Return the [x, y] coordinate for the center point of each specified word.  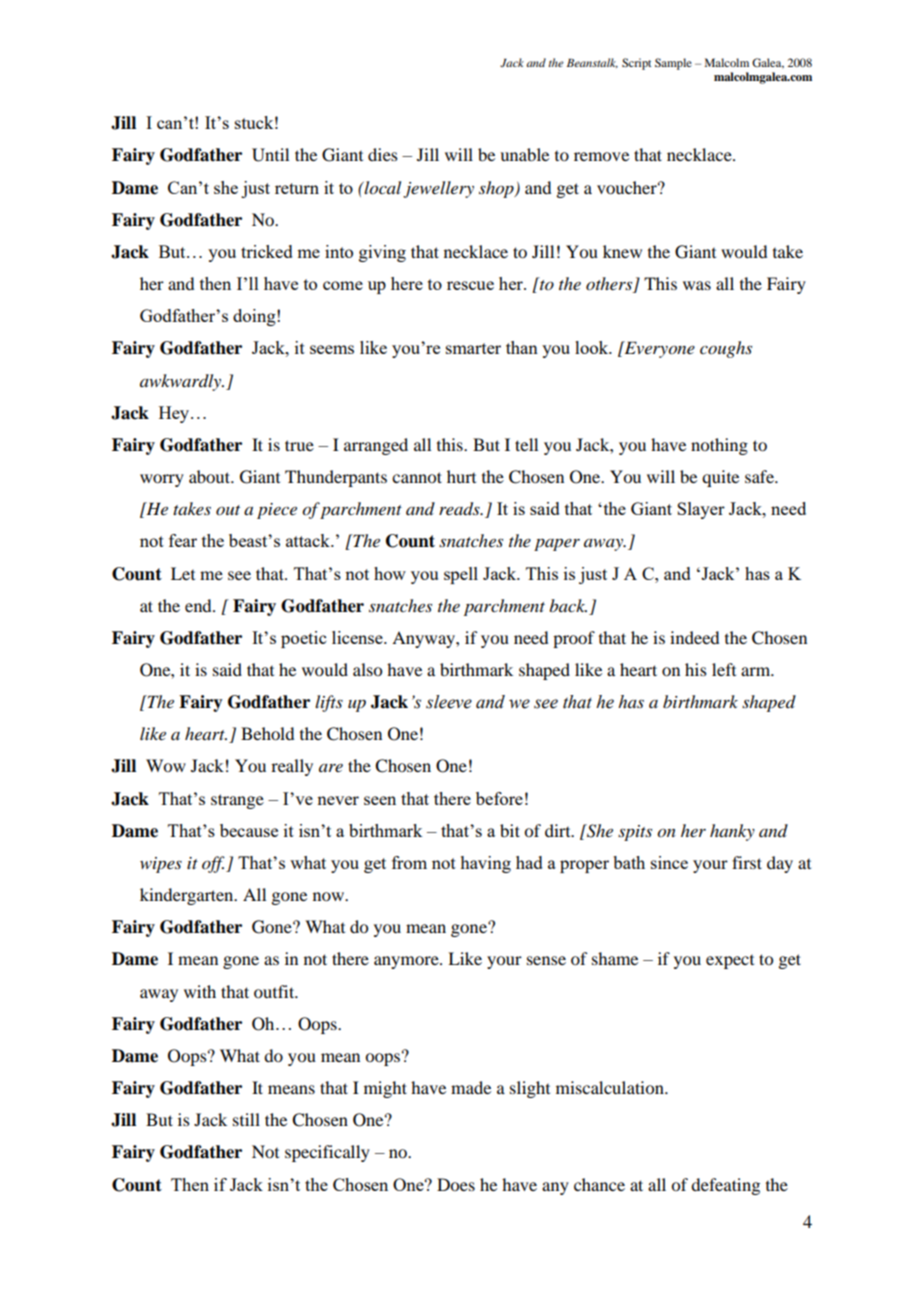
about [211, 476]
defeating [725, 1186]
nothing [719, 446]
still [246, 1119]
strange [237, 801]
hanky [732, 832]
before [499, 798]
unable [524, 154]
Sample [673, 64]
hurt [461, 476]
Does [456, 1184]
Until [270, 155]
